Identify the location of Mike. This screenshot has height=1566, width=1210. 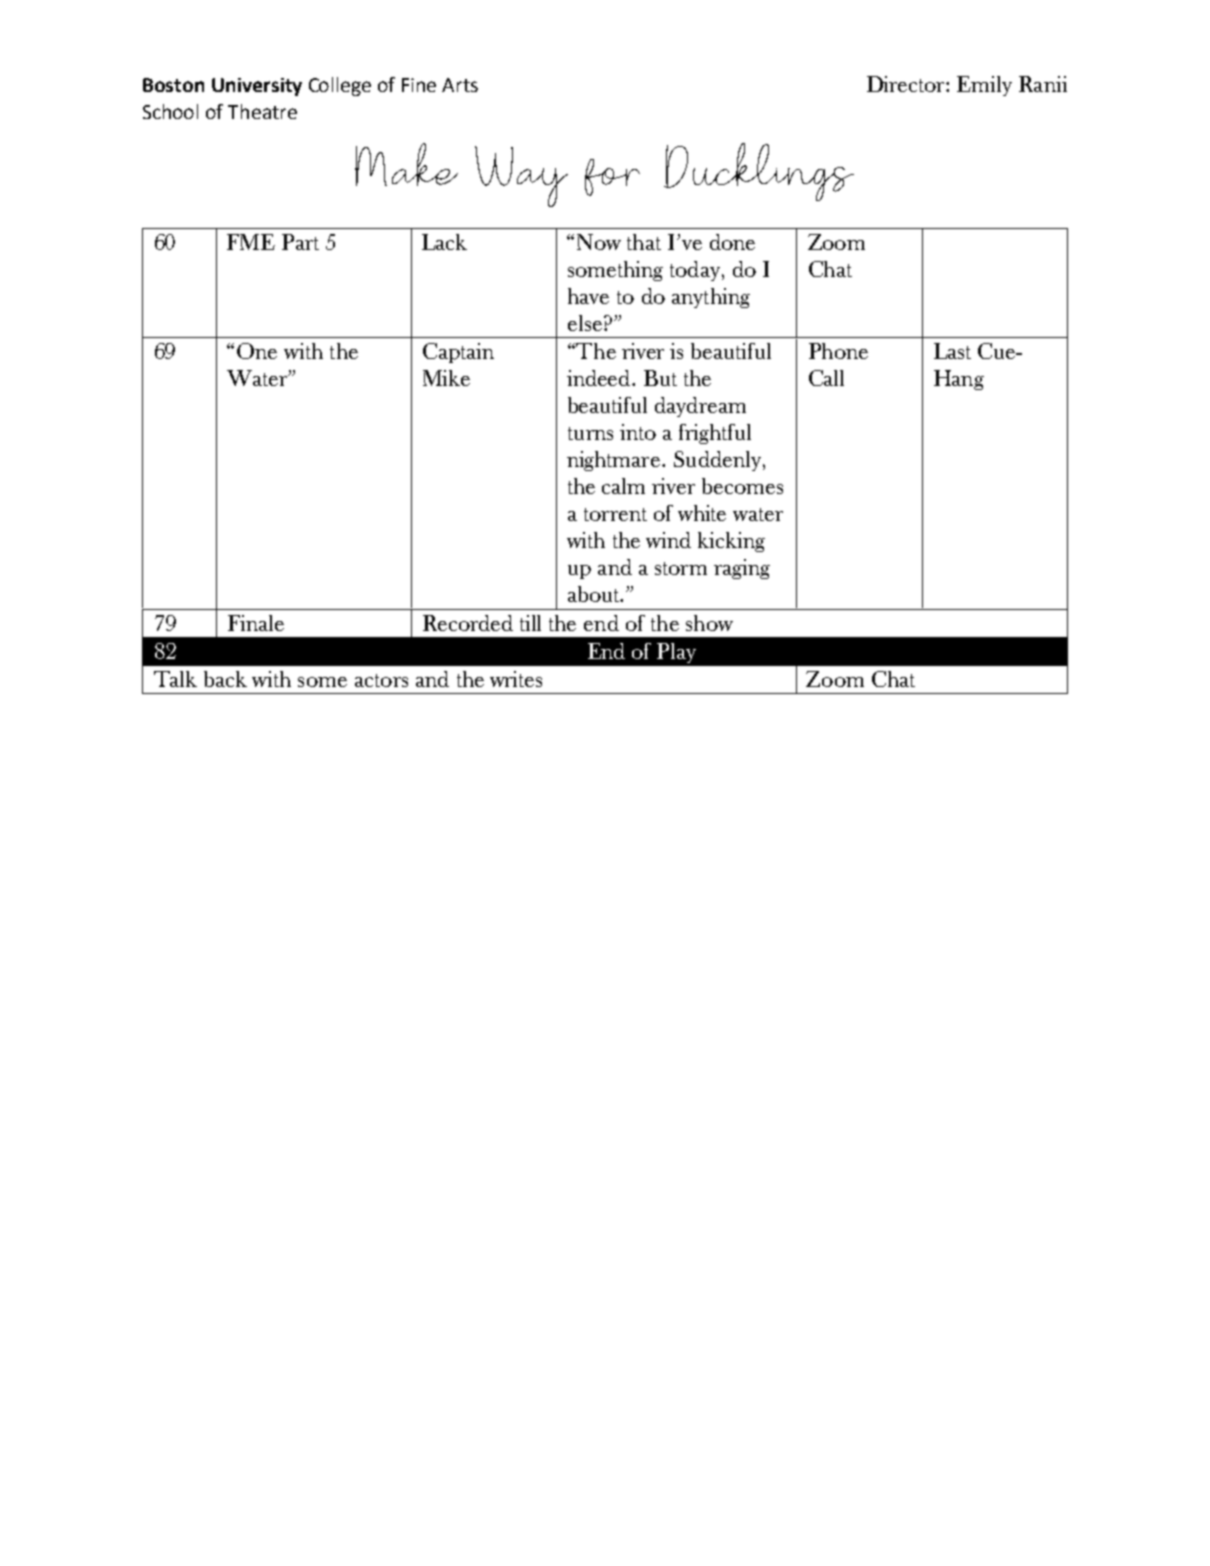
(446, 378).
